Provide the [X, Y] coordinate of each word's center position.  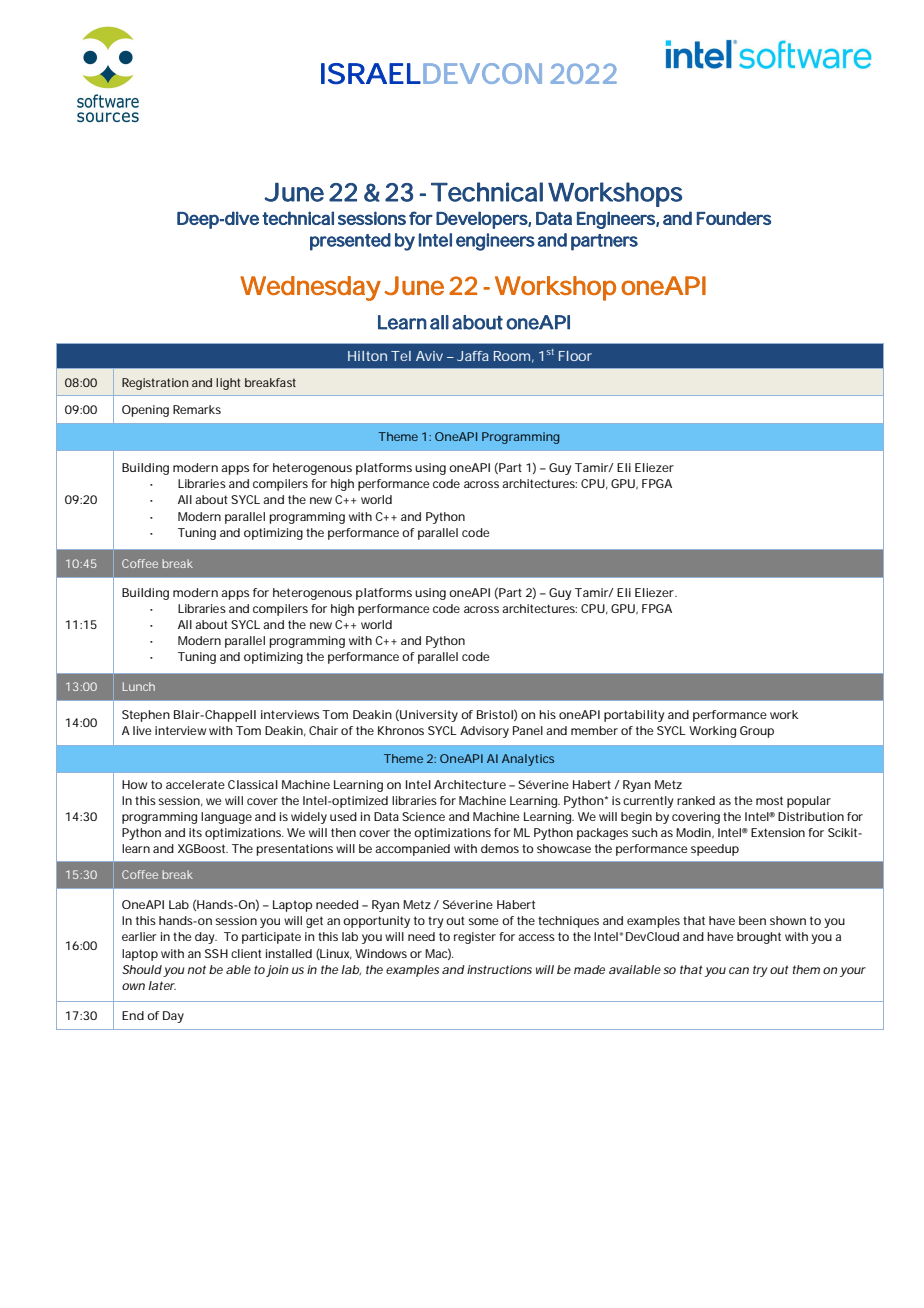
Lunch [139, 686]
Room [512, 356]
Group [757, 732]
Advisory [484, 732]
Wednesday [310, 288]
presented [350, 242]
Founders [734, 218]
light [228, 384]
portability [634, 716]
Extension [778, 832]
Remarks [197, 409]
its [195, 832]
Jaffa [473, 356]
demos [500, 848]
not [197, 969]
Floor [575, 356]
